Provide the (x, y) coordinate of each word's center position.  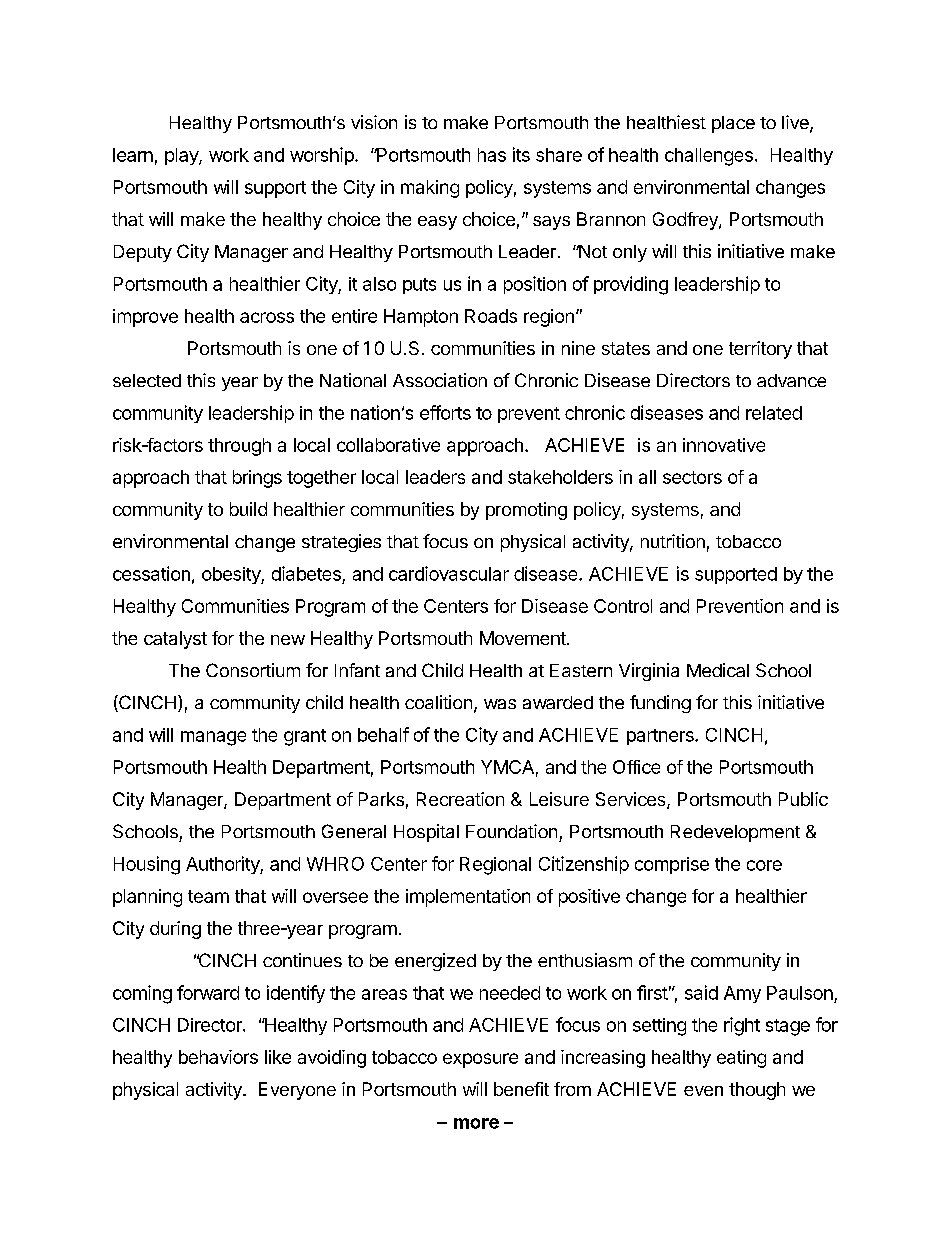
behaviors (218, 1057)
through (239, 447)
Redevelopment (735, 833)
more (476, 1123)
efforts (445, 412)
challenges (709, 157)
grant (305, 737)
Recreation (460, 799)
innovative (724, 445)
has (492, 155)
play (182, 156)
